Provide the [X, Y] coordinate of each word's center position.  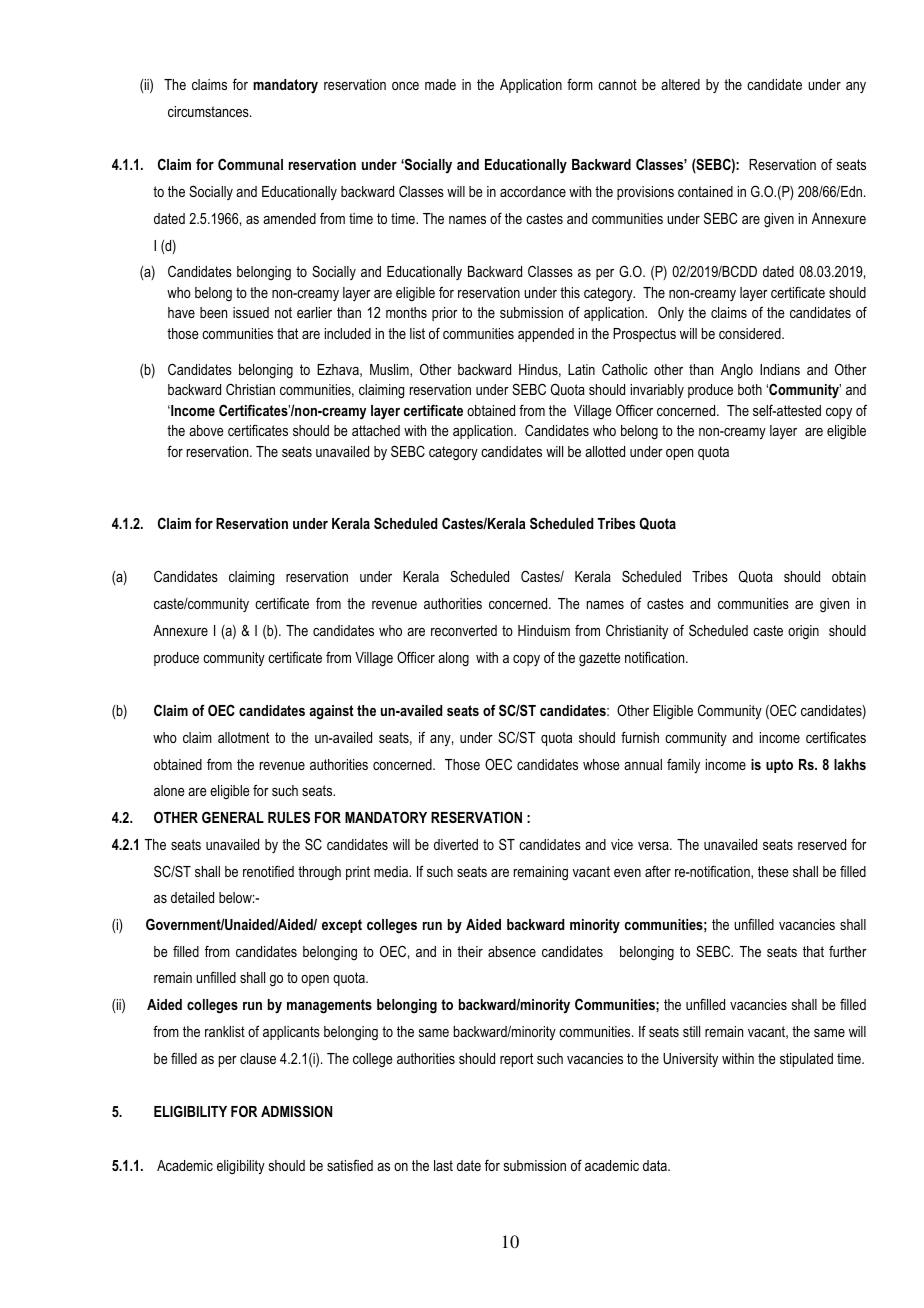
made [440, 84]
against [331, 712]
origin [803, 632]
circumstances [209, 111]
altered [680, 84]
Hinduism [544, 630]
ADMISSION [296, 1111]
